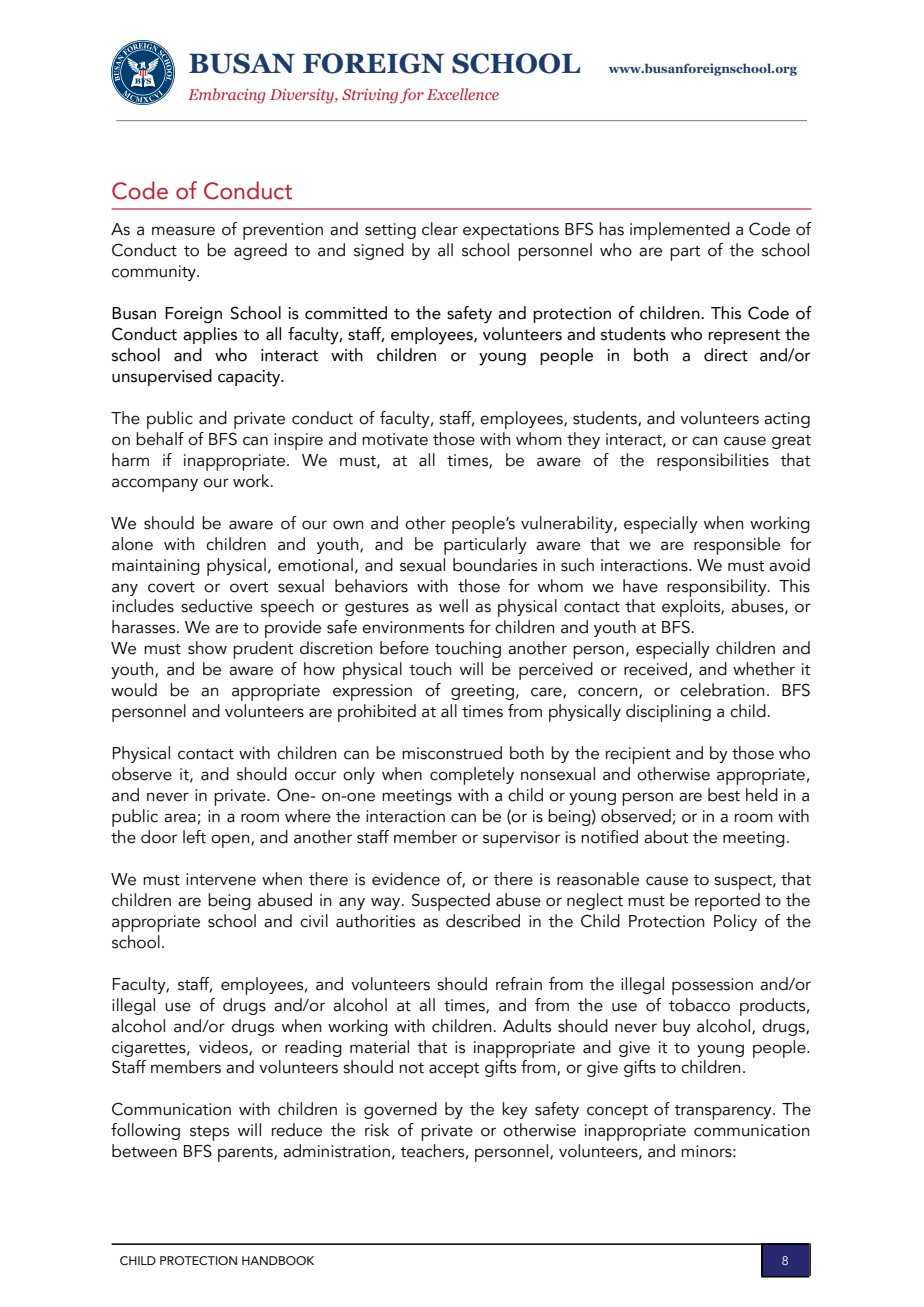  Describe the element at coordinates (495, 565) in the screenshot. I see `boundaries` at that location.
